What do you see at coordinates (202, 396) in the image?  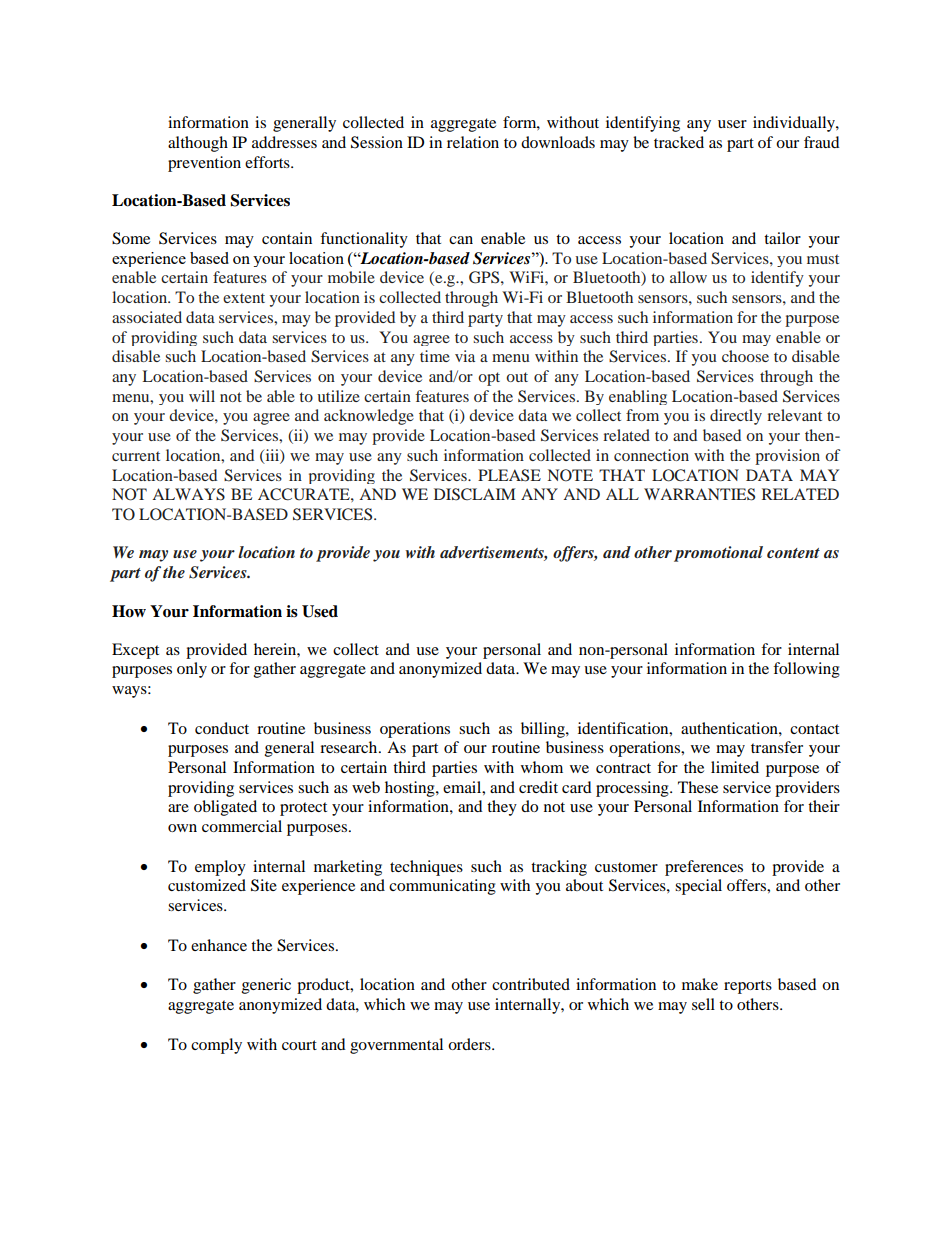 I see `will` at bounding box center [202, 396].
